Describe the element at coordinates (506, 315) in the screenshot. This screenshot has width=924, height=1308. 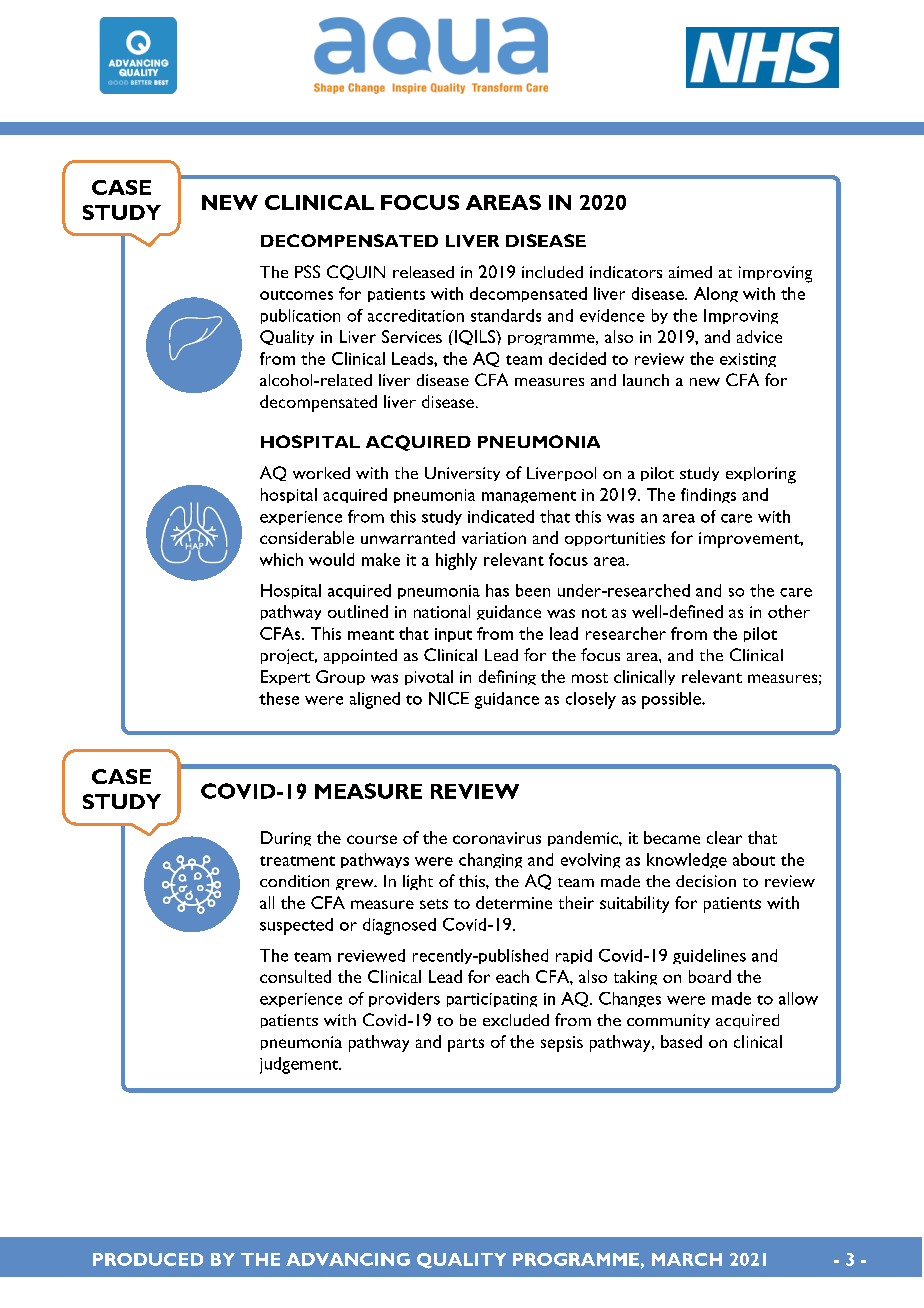
I see `standards` at that location.
